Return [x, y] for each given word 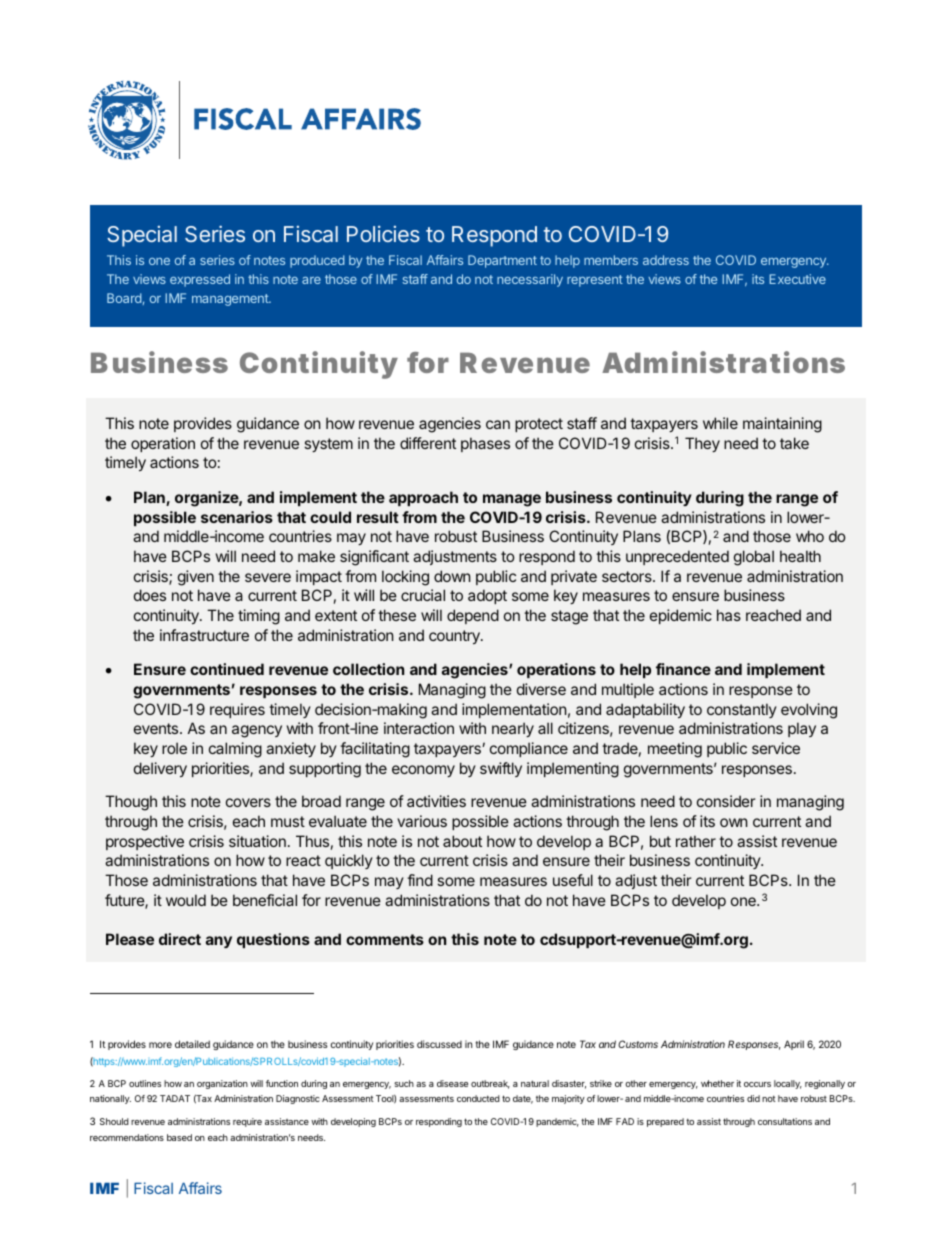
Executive [797, 279]
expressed [200, 280]
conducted [478, 1098]
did [753, 1098]
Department [502, 261]
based [179, 1137]
